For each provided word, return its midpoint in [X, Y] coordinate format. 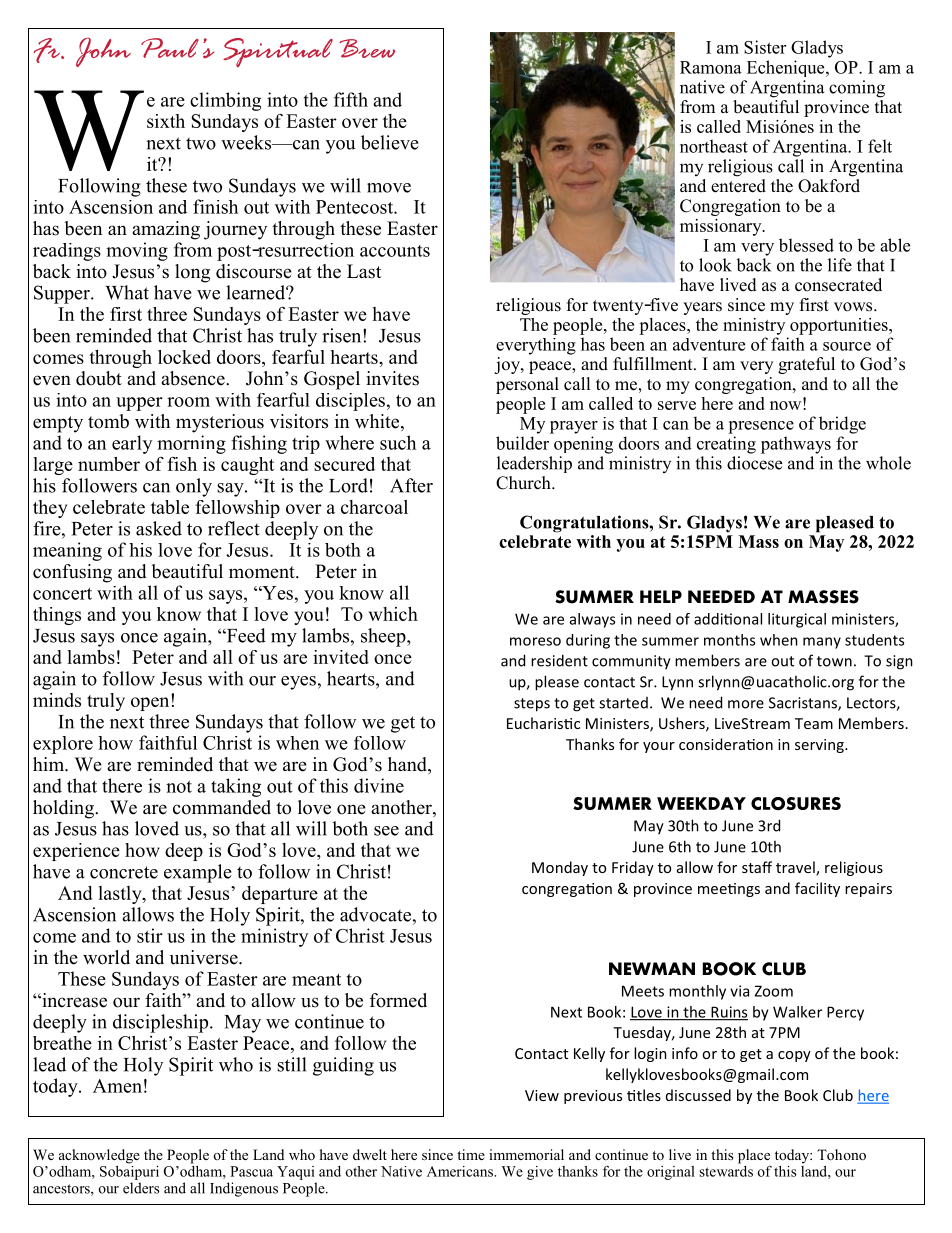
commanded [222, 807]
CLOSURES [796, 803]
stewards [726, 1170]
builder [522, 443]
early [132, 444]
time [471, 1154]
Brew [367, 48]
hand [408, 765]
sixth [166, 121]
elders [141, 1188]
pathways [796, 445]
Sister [765, 47]
